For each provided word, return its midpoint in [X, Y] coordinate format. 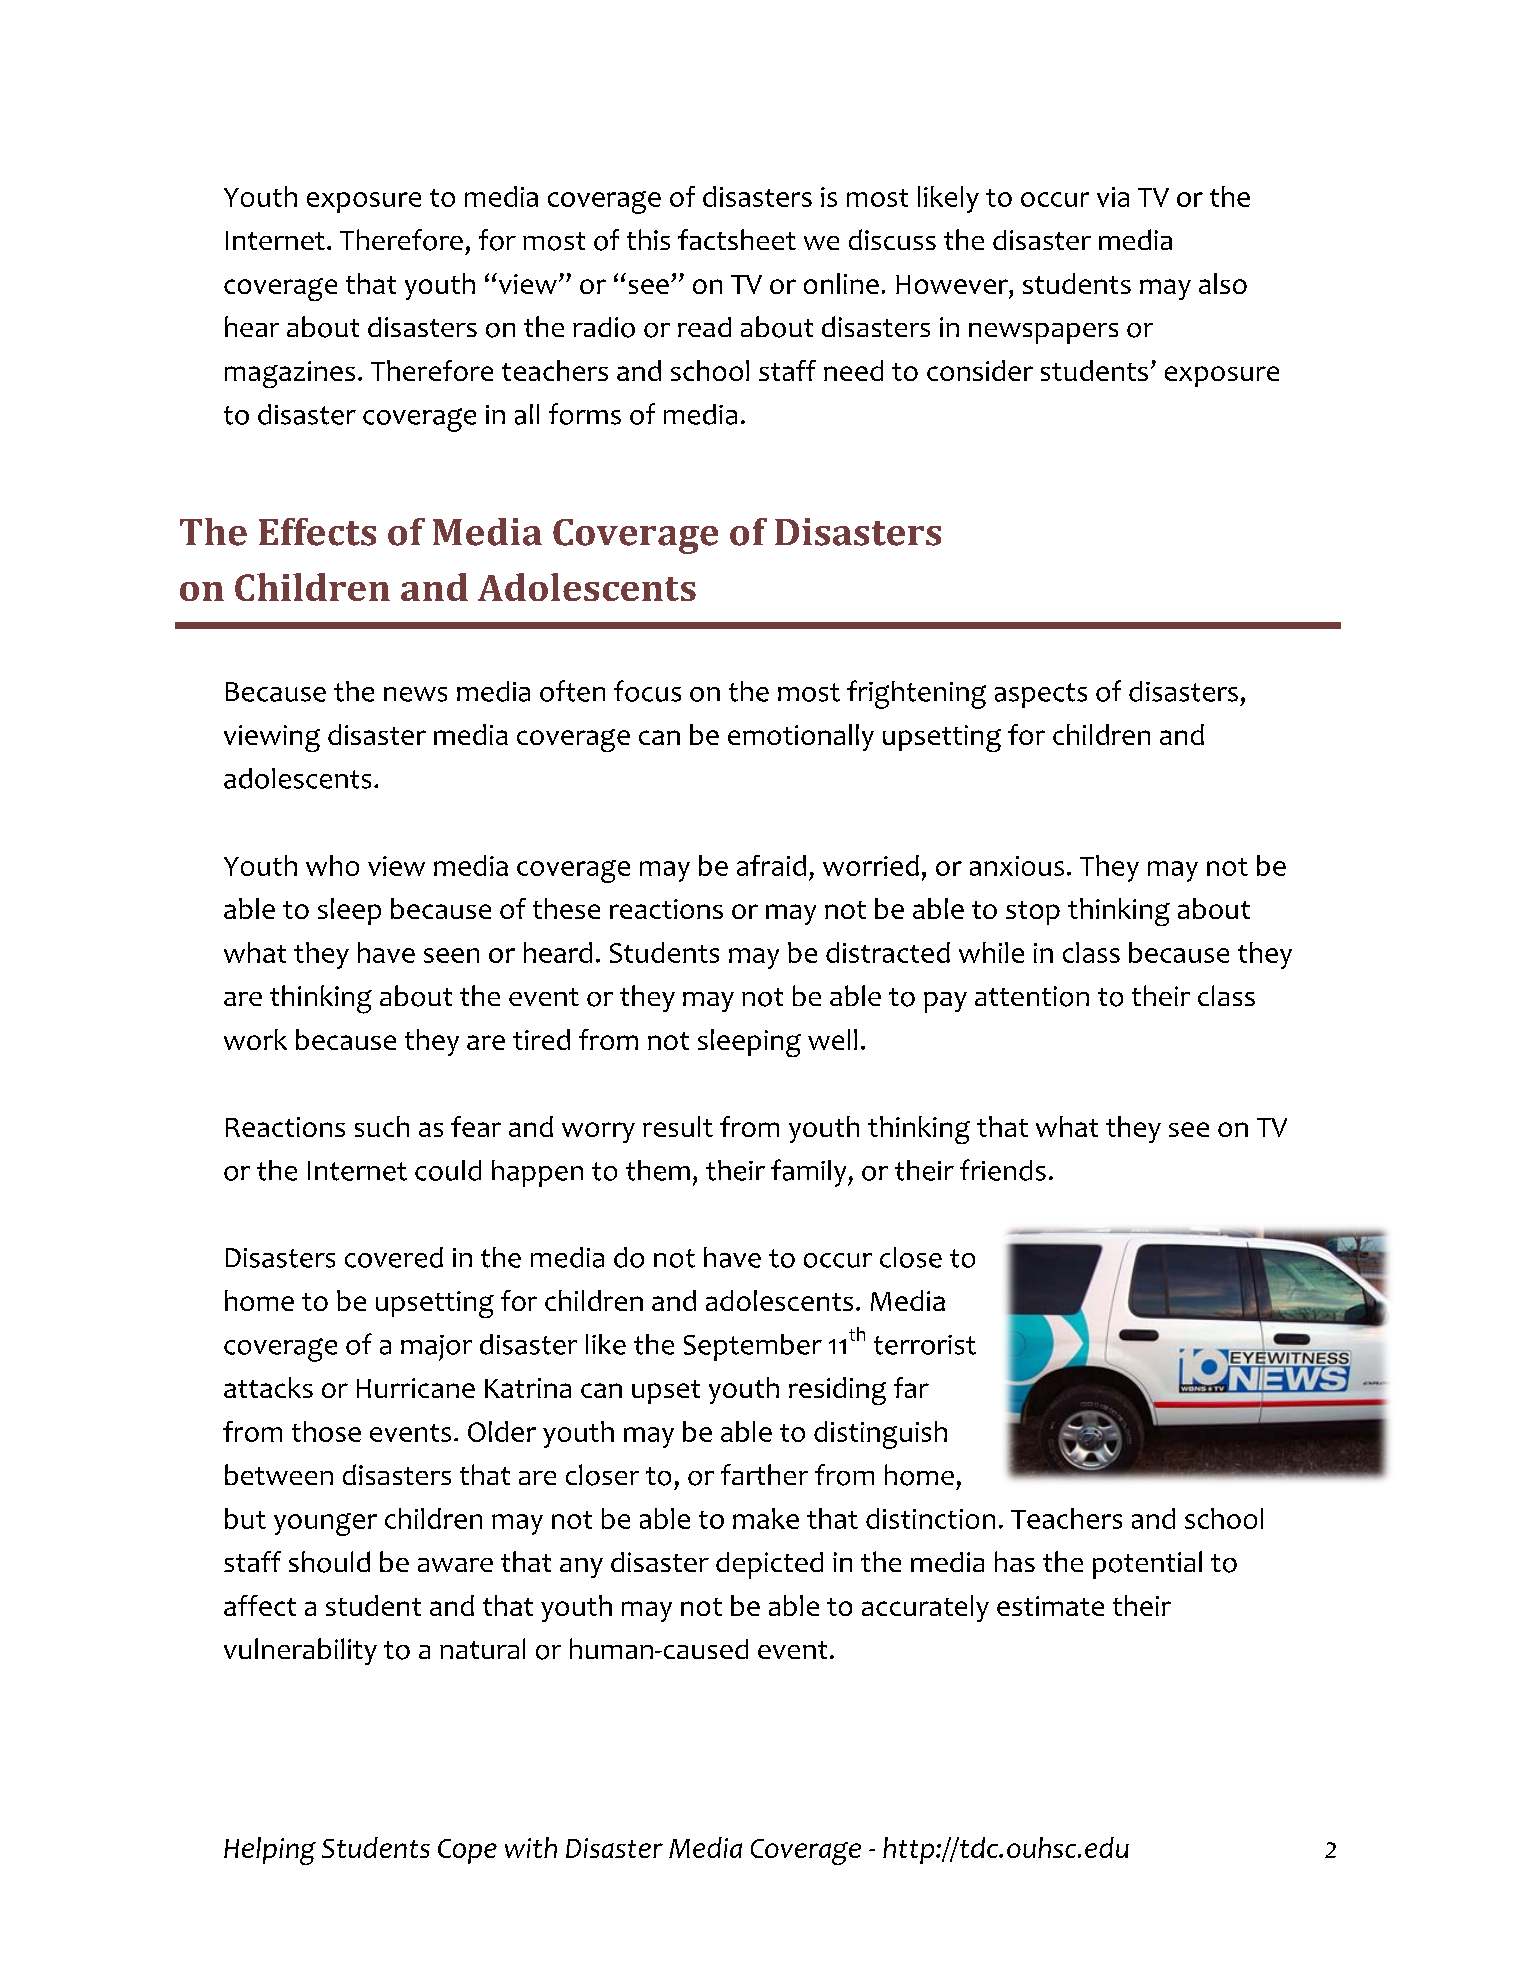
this [648, 239]
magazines [290, 374]
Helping [270, 1851]
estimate [1050, 1606]
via [1113, 197]
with [531, 1847]
